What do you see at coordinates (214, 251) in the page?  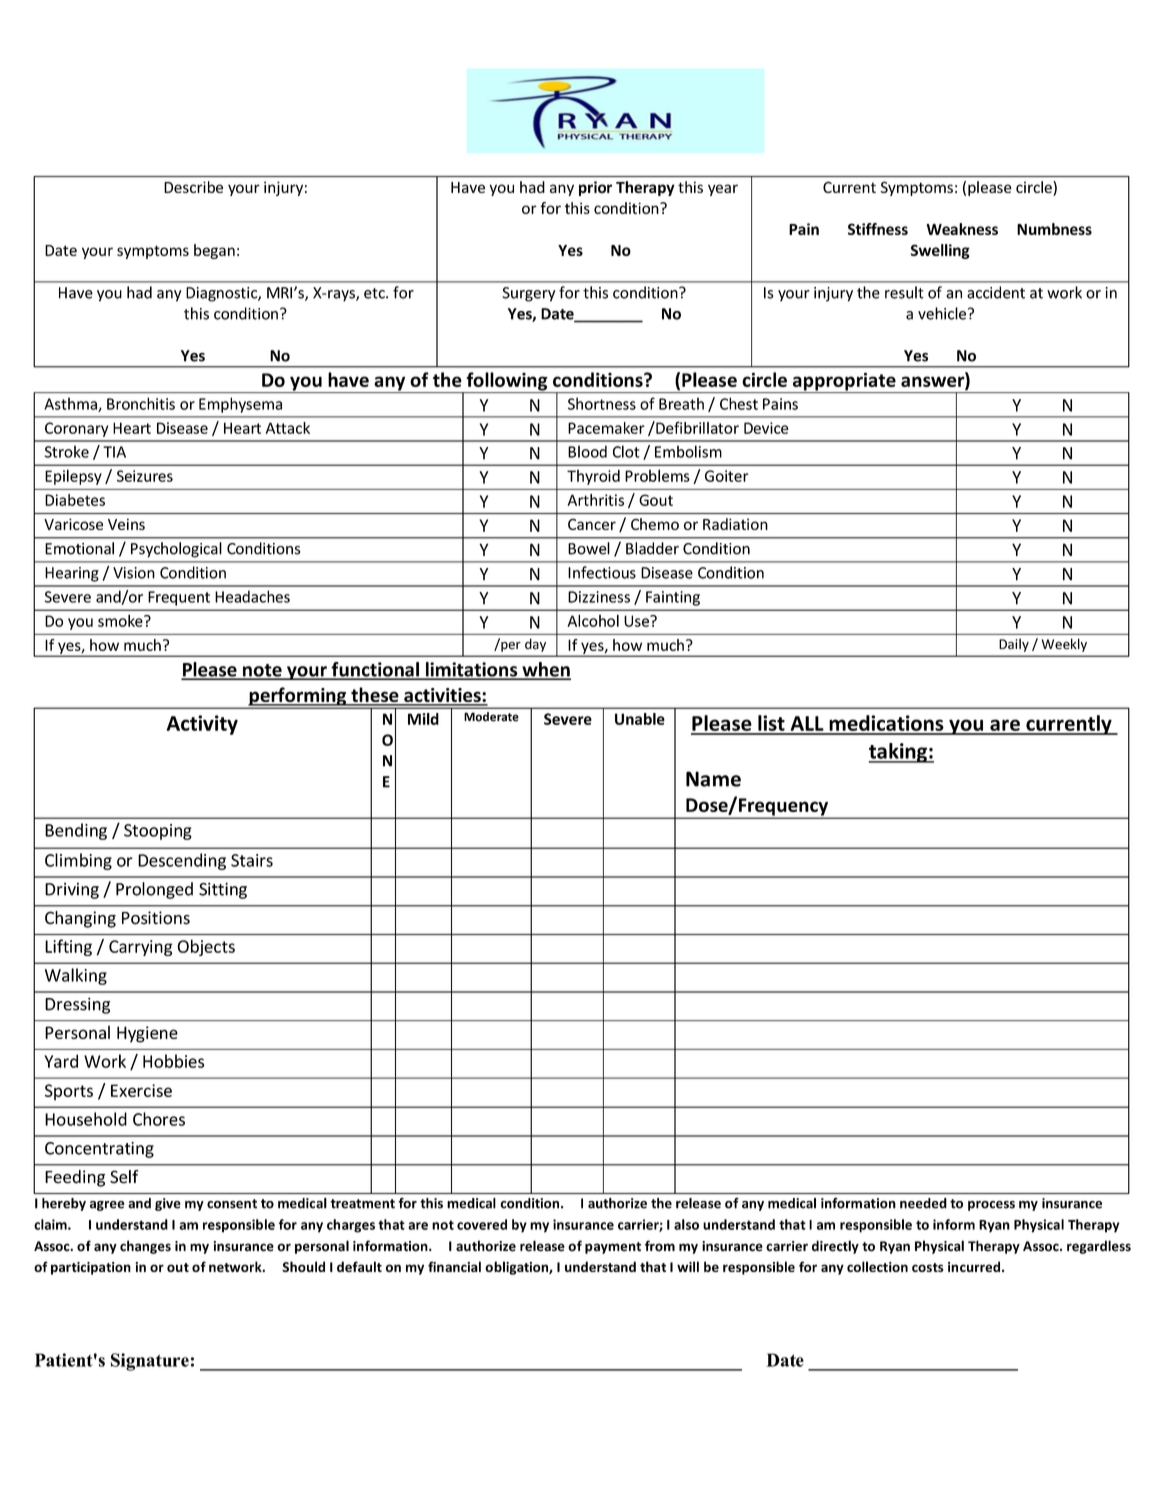 I see `began` at bounding box center [214, 251].
